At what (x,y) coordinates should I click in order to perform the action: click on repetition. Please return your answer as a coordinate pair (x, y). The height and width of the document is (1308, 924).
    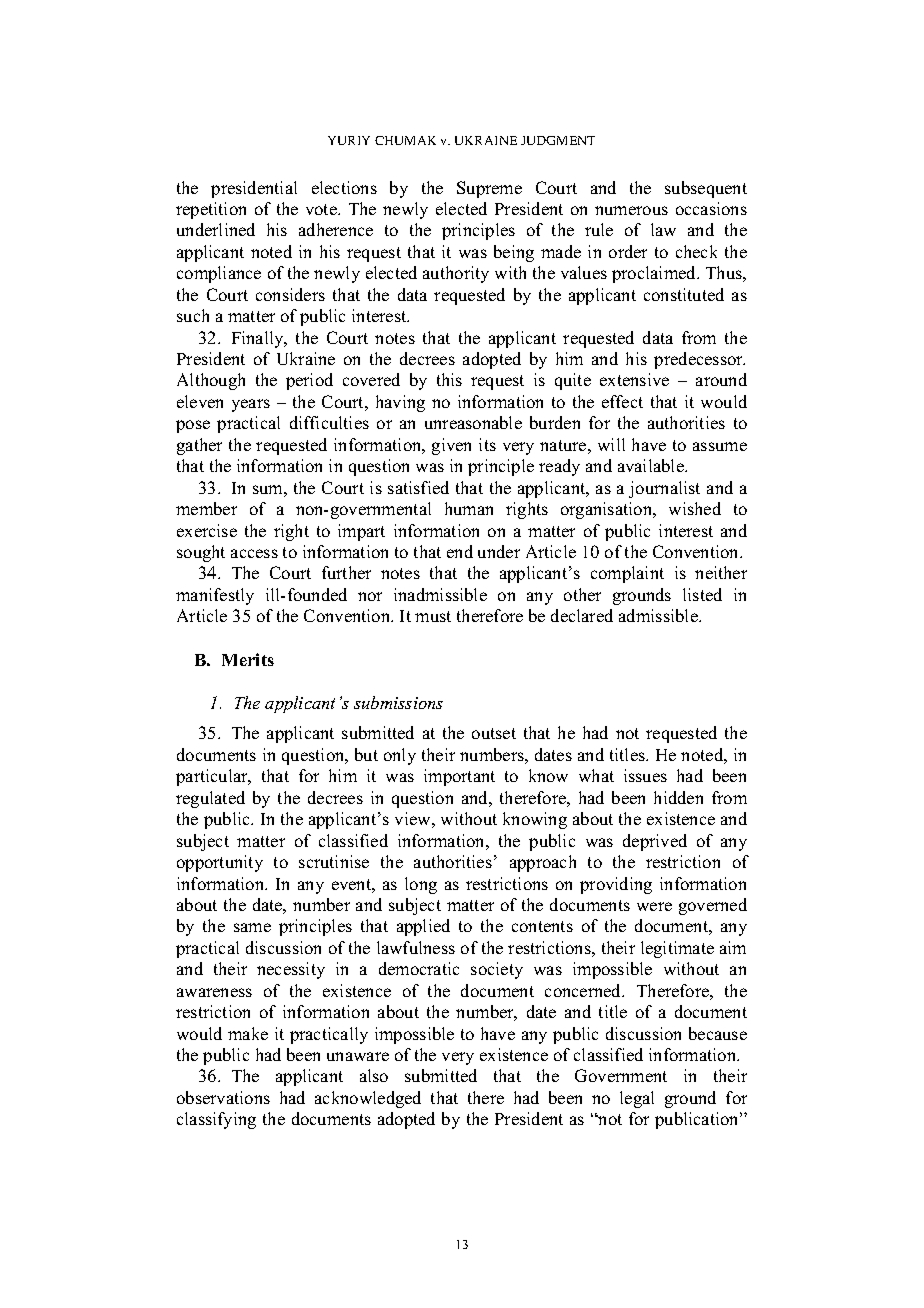
    Looking at the image, I should click on (211, 210).
